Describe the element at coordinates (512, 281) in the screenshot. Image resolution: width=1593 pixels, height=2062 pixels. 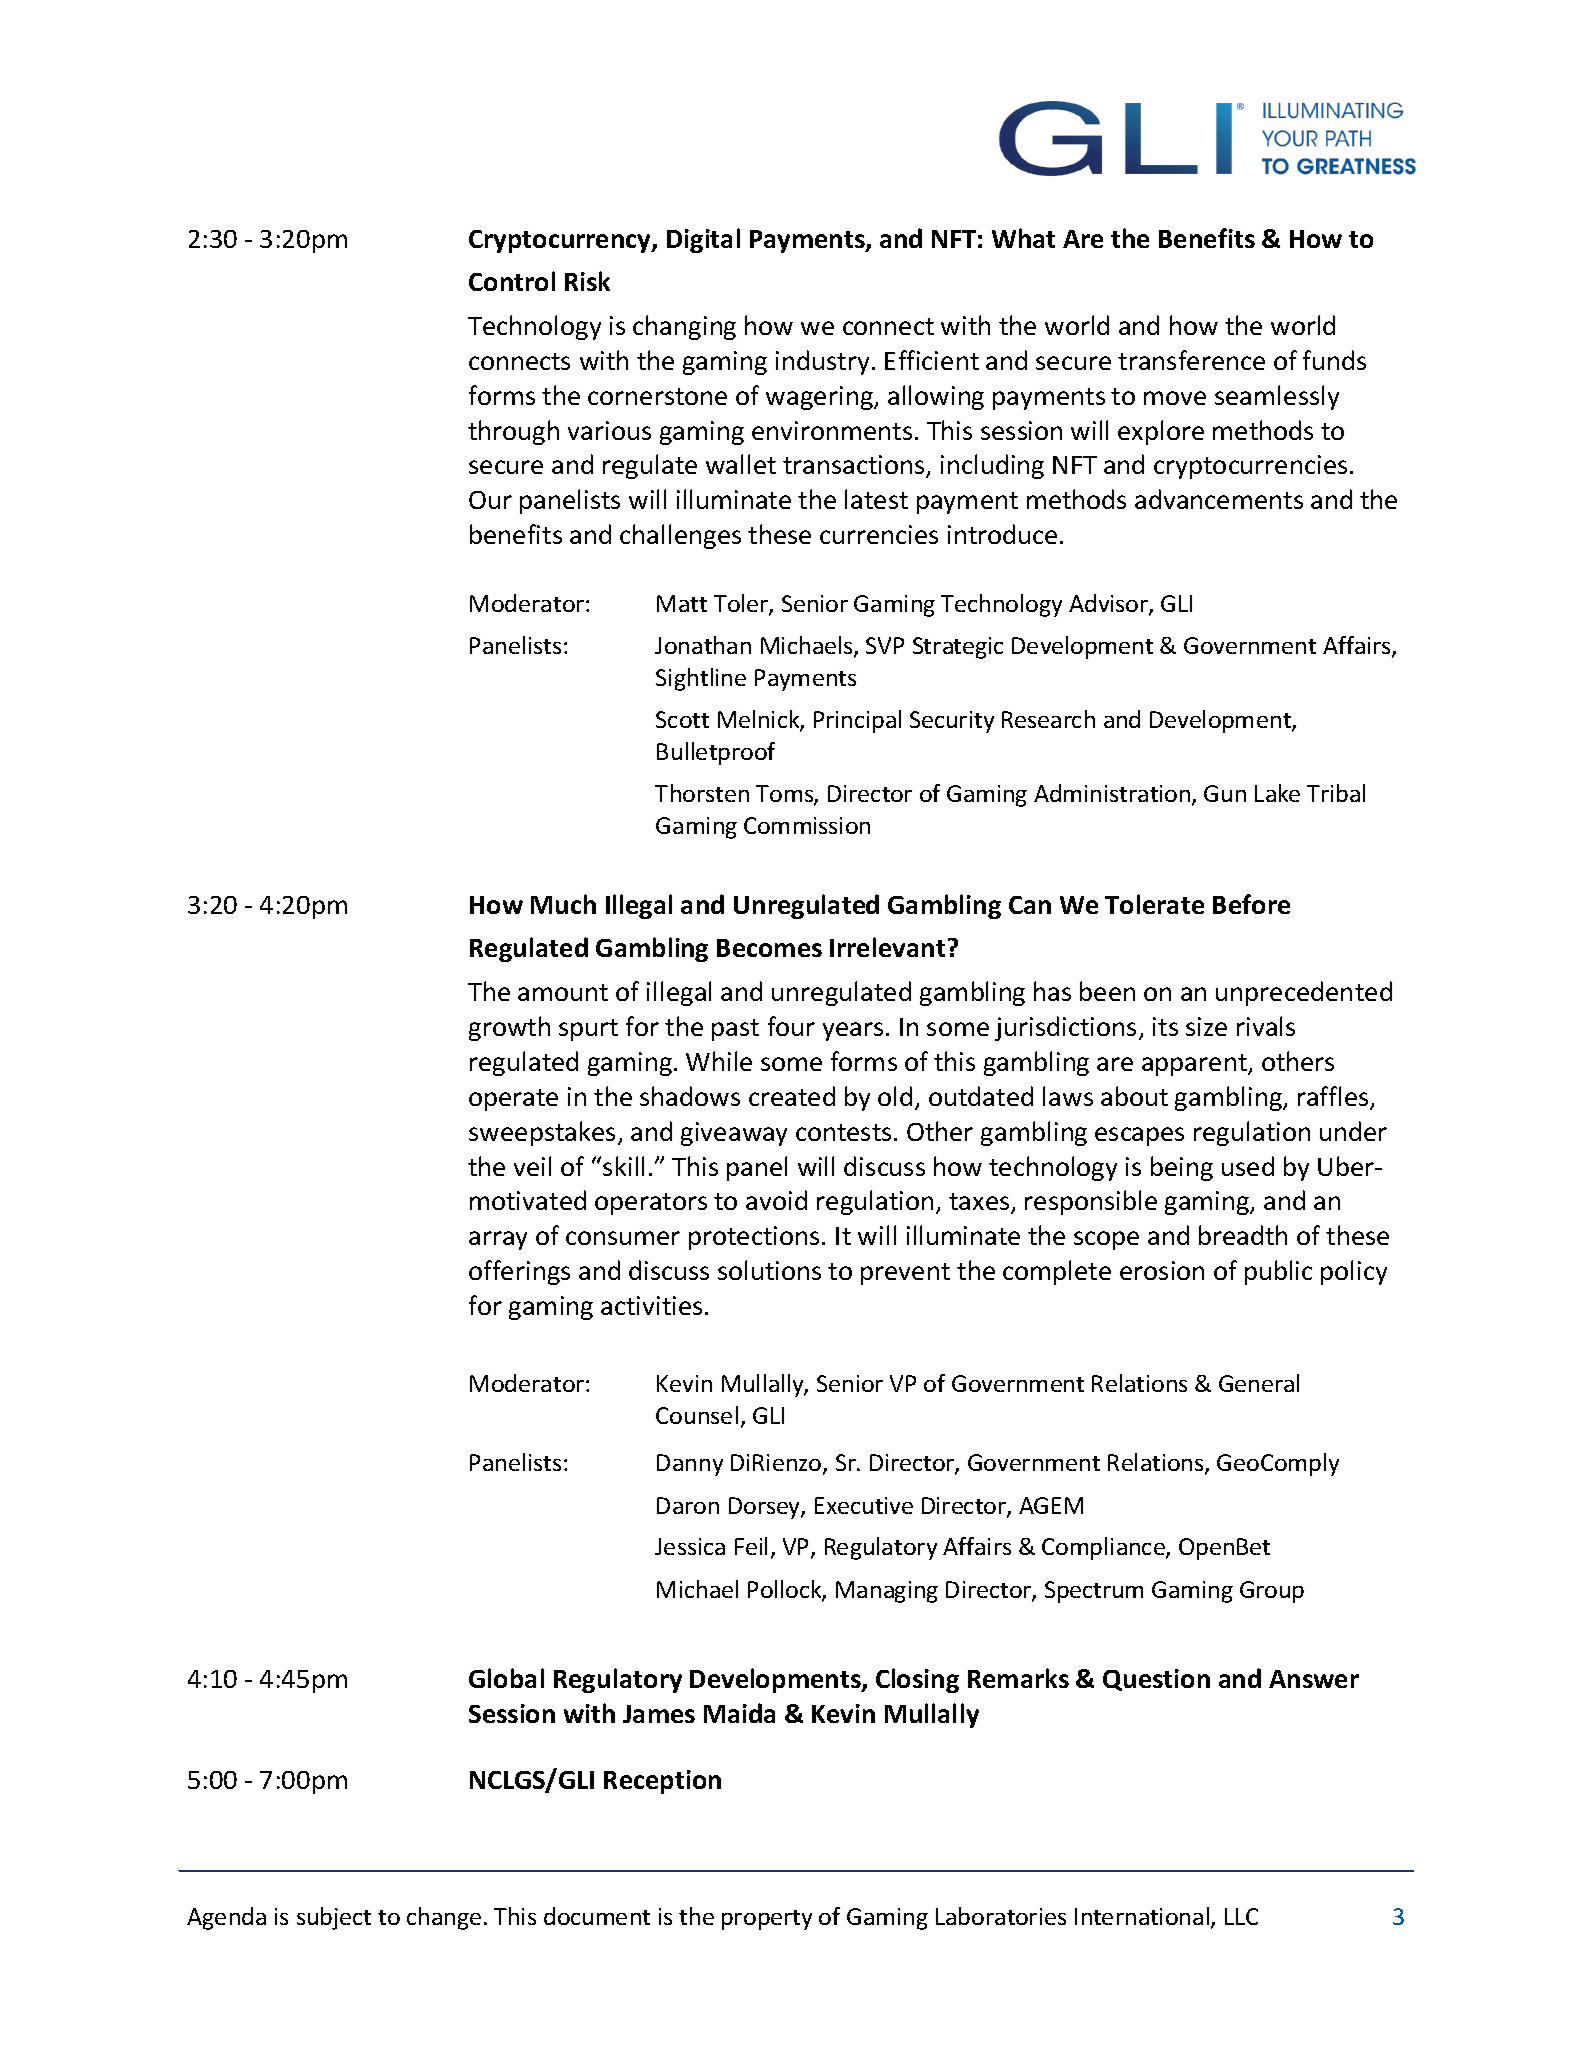
I see `Control` at that location.
